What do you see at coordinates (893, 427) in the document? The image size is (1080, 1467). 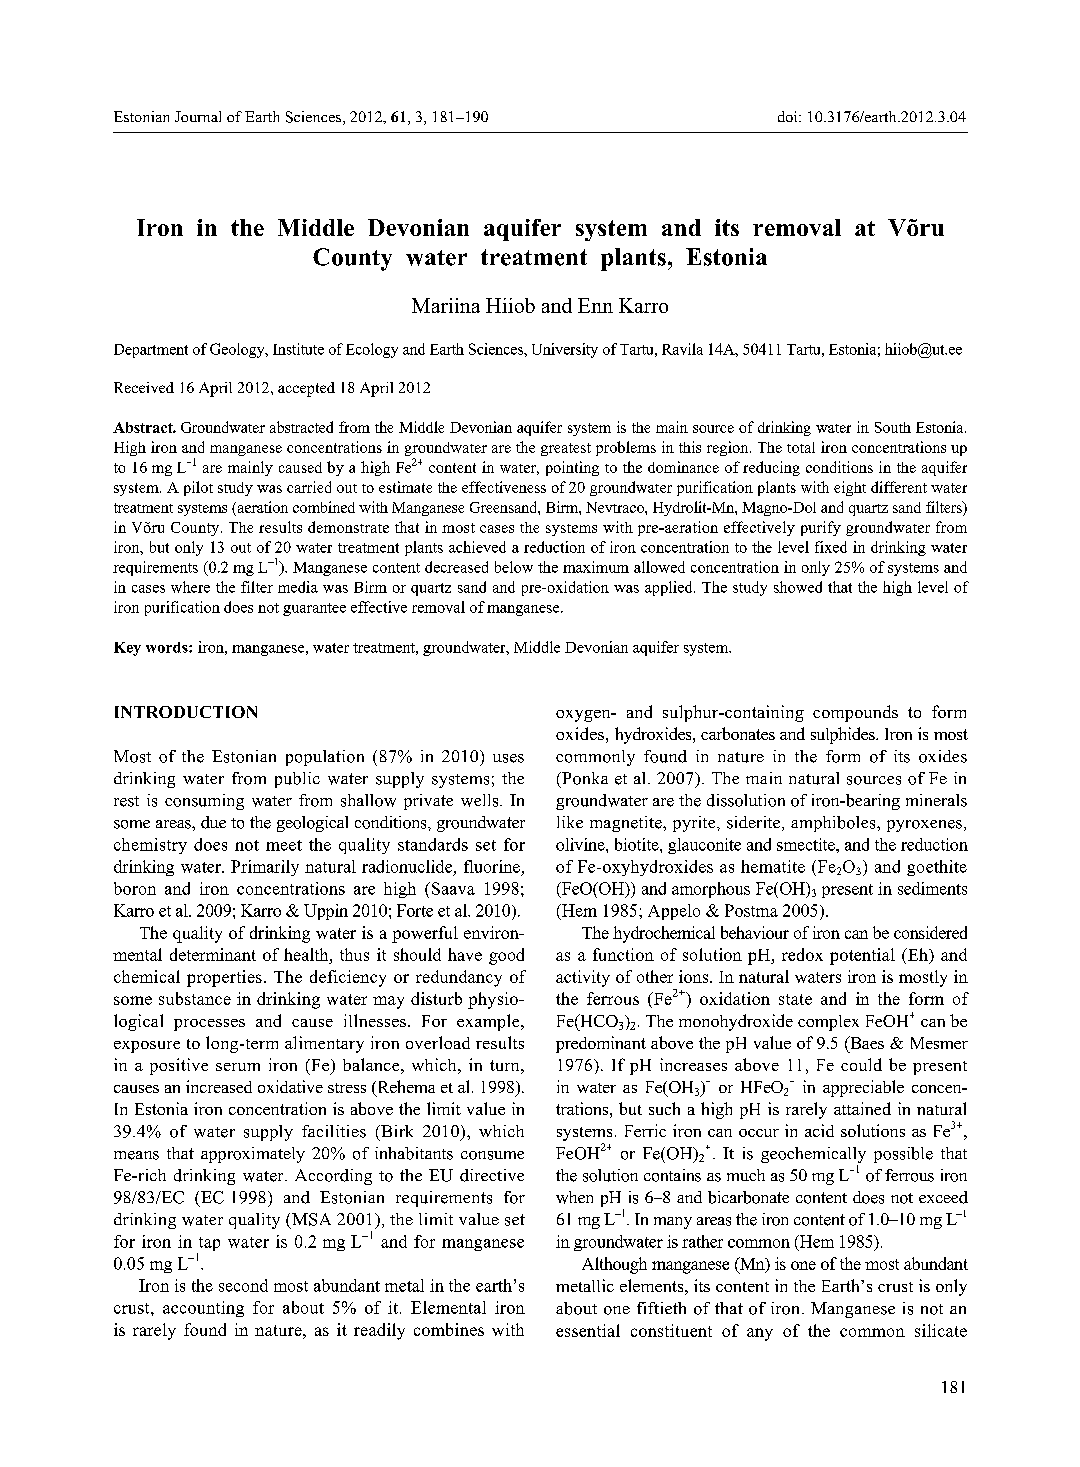 I see `South` at bounding box center [893, 427].
